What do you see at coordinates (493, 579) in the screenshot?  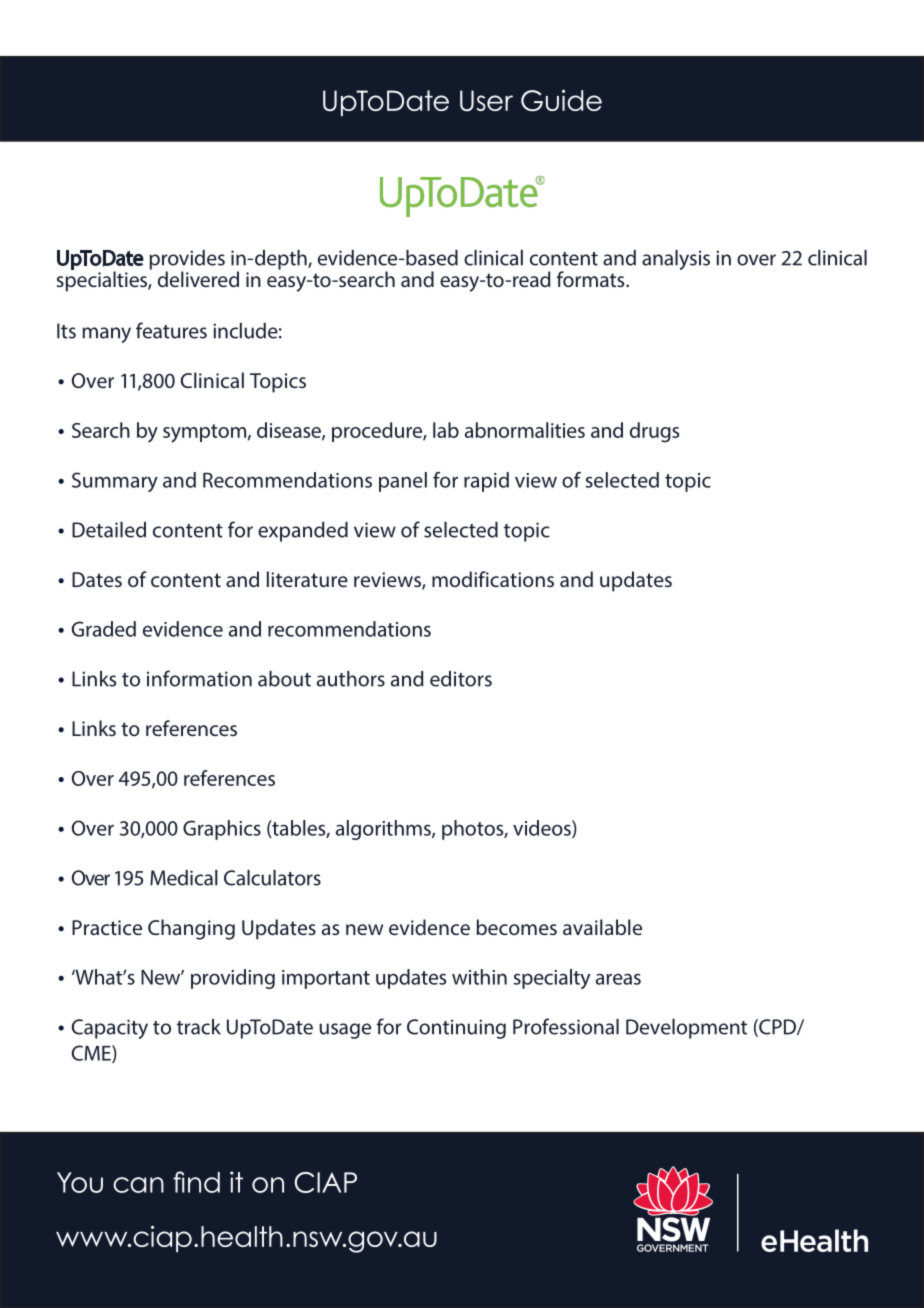 I see `modifications` at bounding box center [493, 579].
